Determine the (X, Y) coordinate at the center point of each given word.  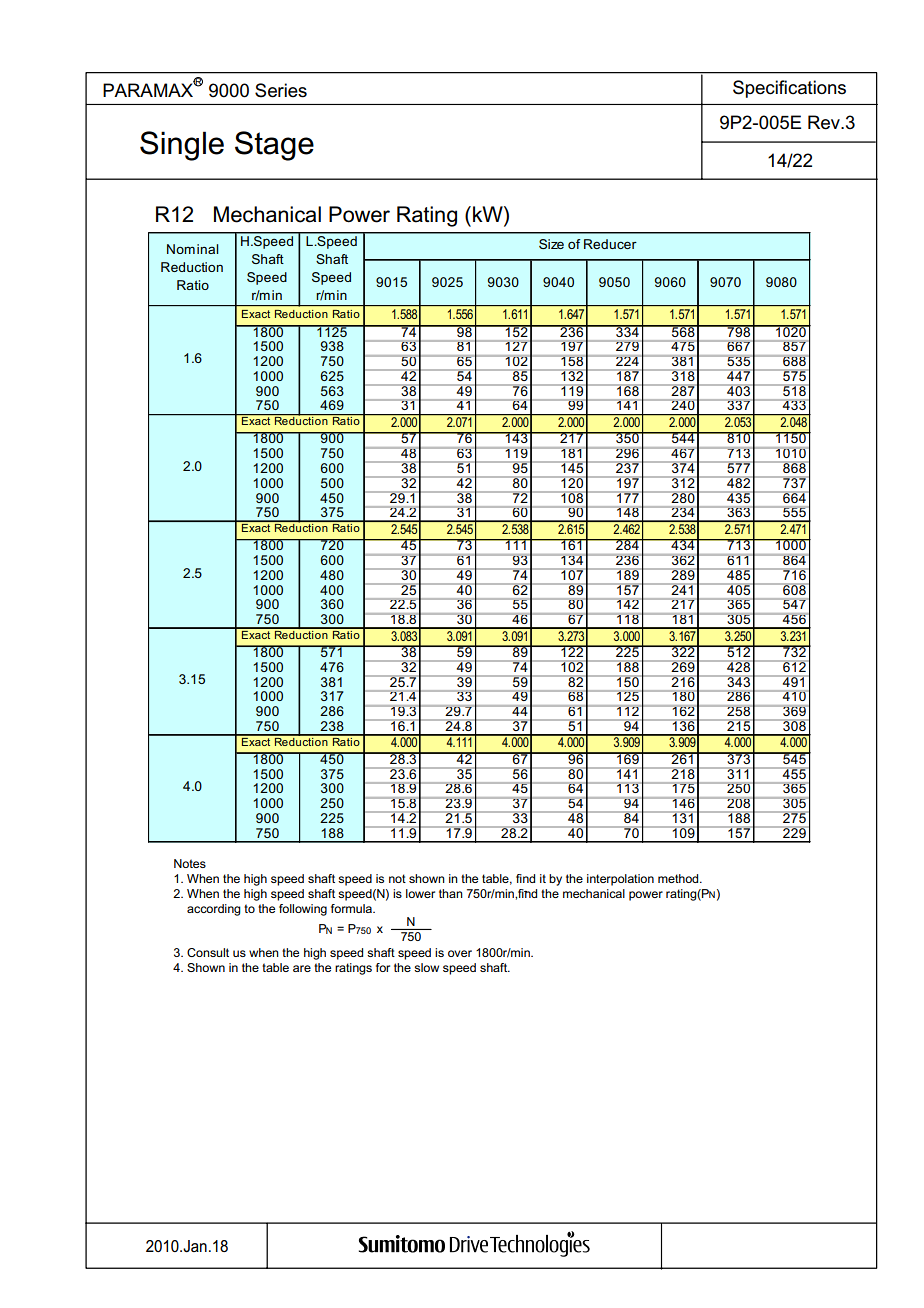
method (679, 878)
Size (551, 244)
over (460, 953)
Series (281, 90)
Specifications (789, 89)
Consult (208, 952)
